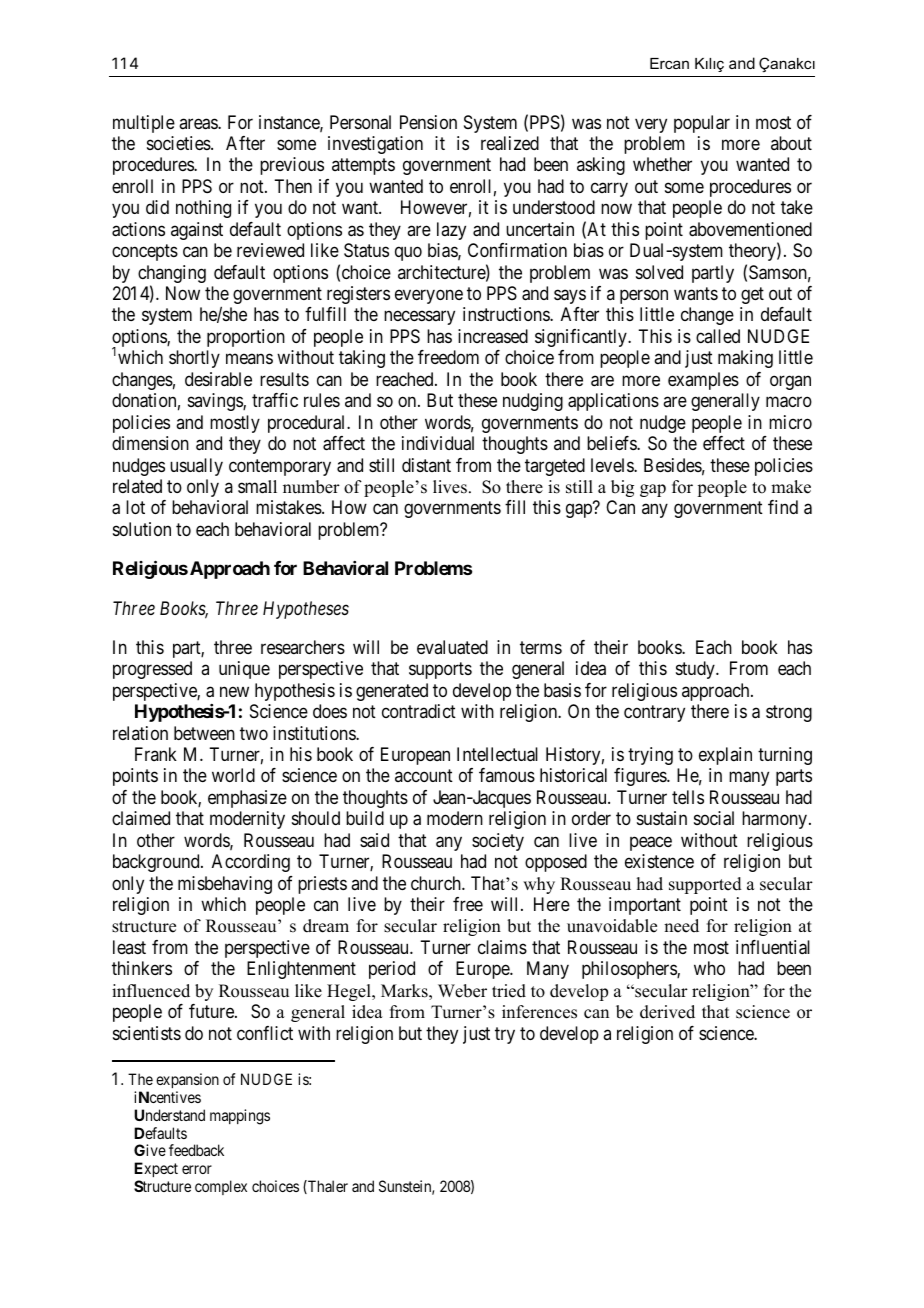  I want to click on distant, so click(426, 465).
